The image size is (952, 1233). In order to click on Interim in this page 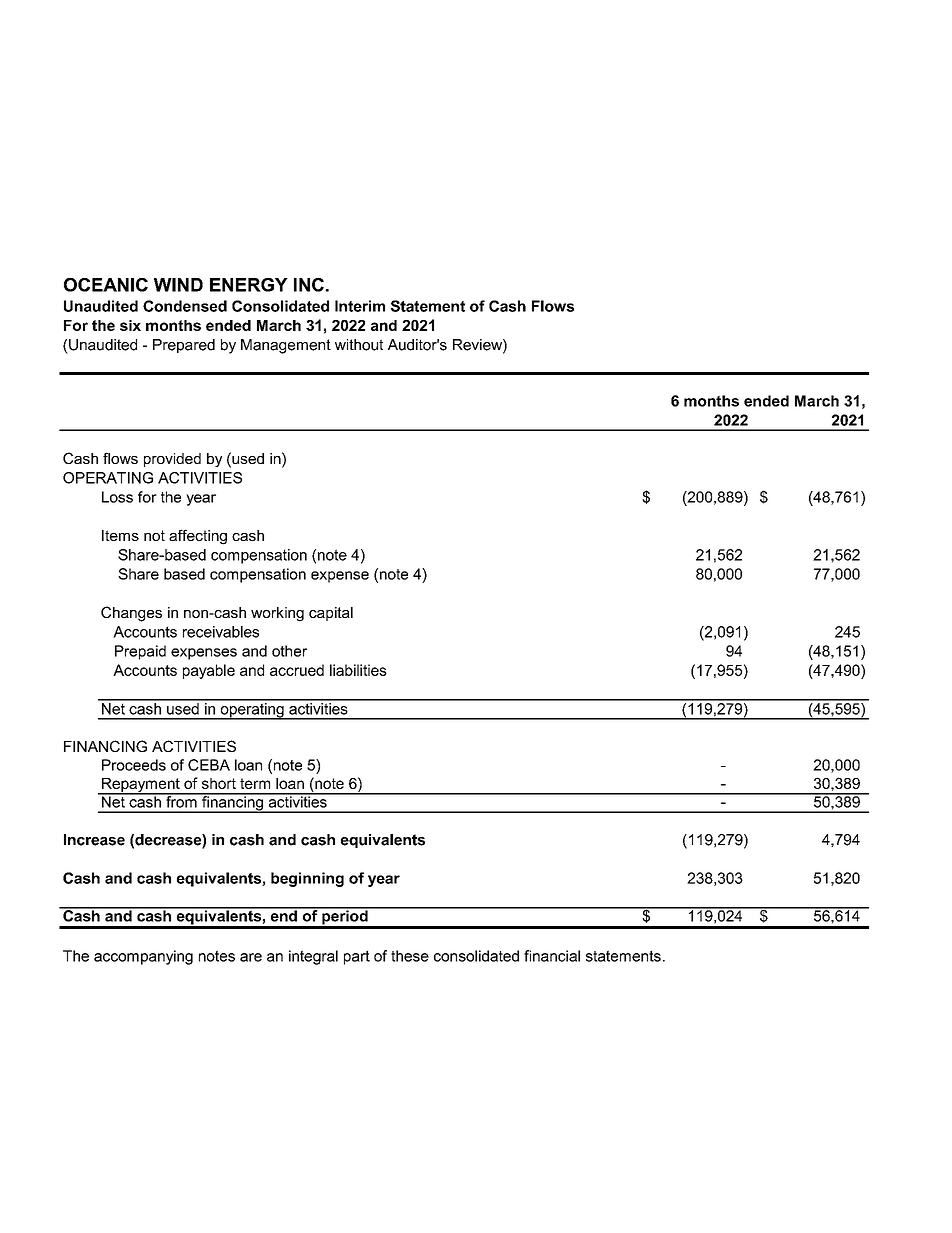, I will do `click(360, 306)`.
